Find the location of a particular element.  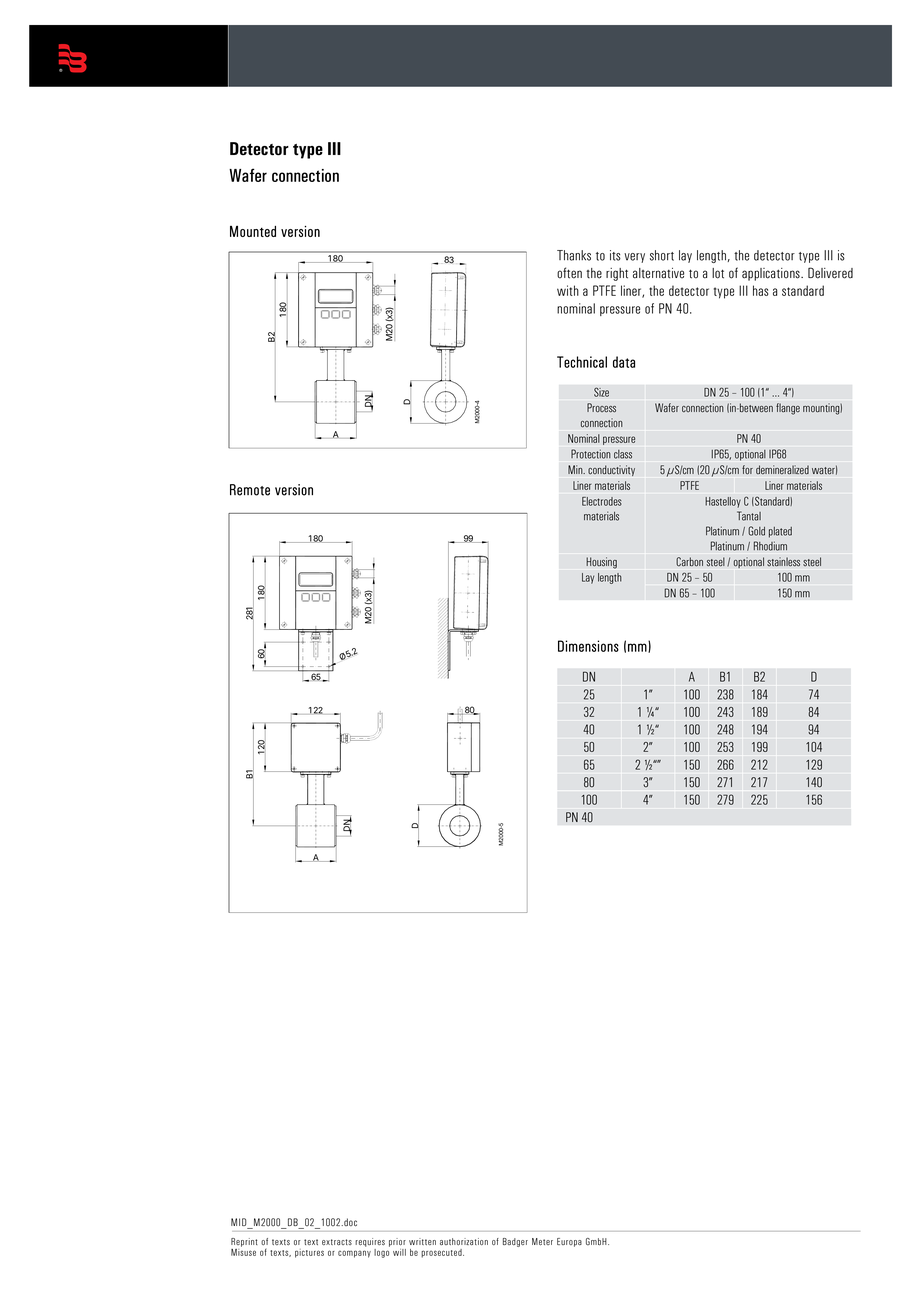

applications is located at coordinates (772, 274).
